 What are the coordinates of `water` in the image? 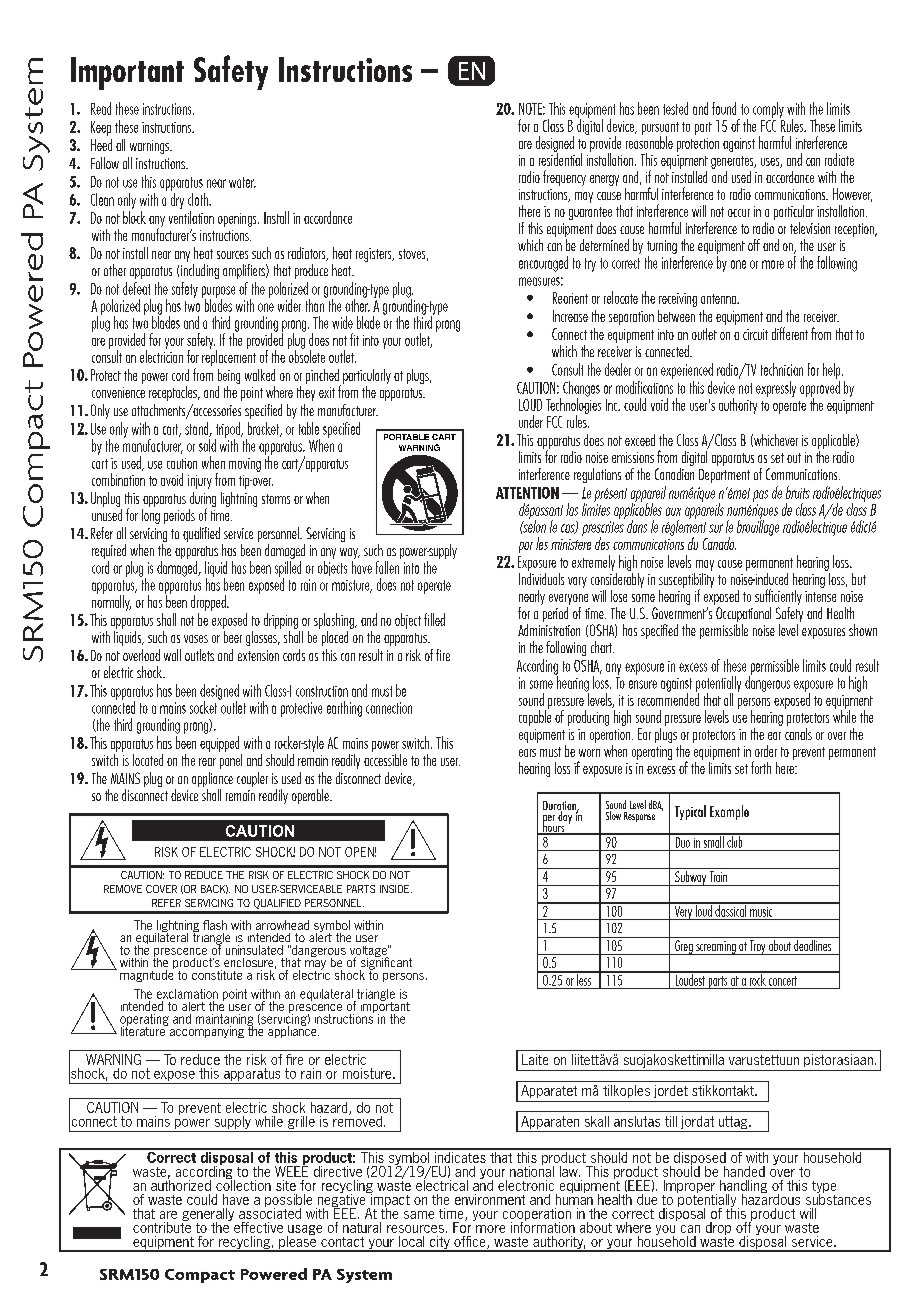 It's located at (242, 182).
